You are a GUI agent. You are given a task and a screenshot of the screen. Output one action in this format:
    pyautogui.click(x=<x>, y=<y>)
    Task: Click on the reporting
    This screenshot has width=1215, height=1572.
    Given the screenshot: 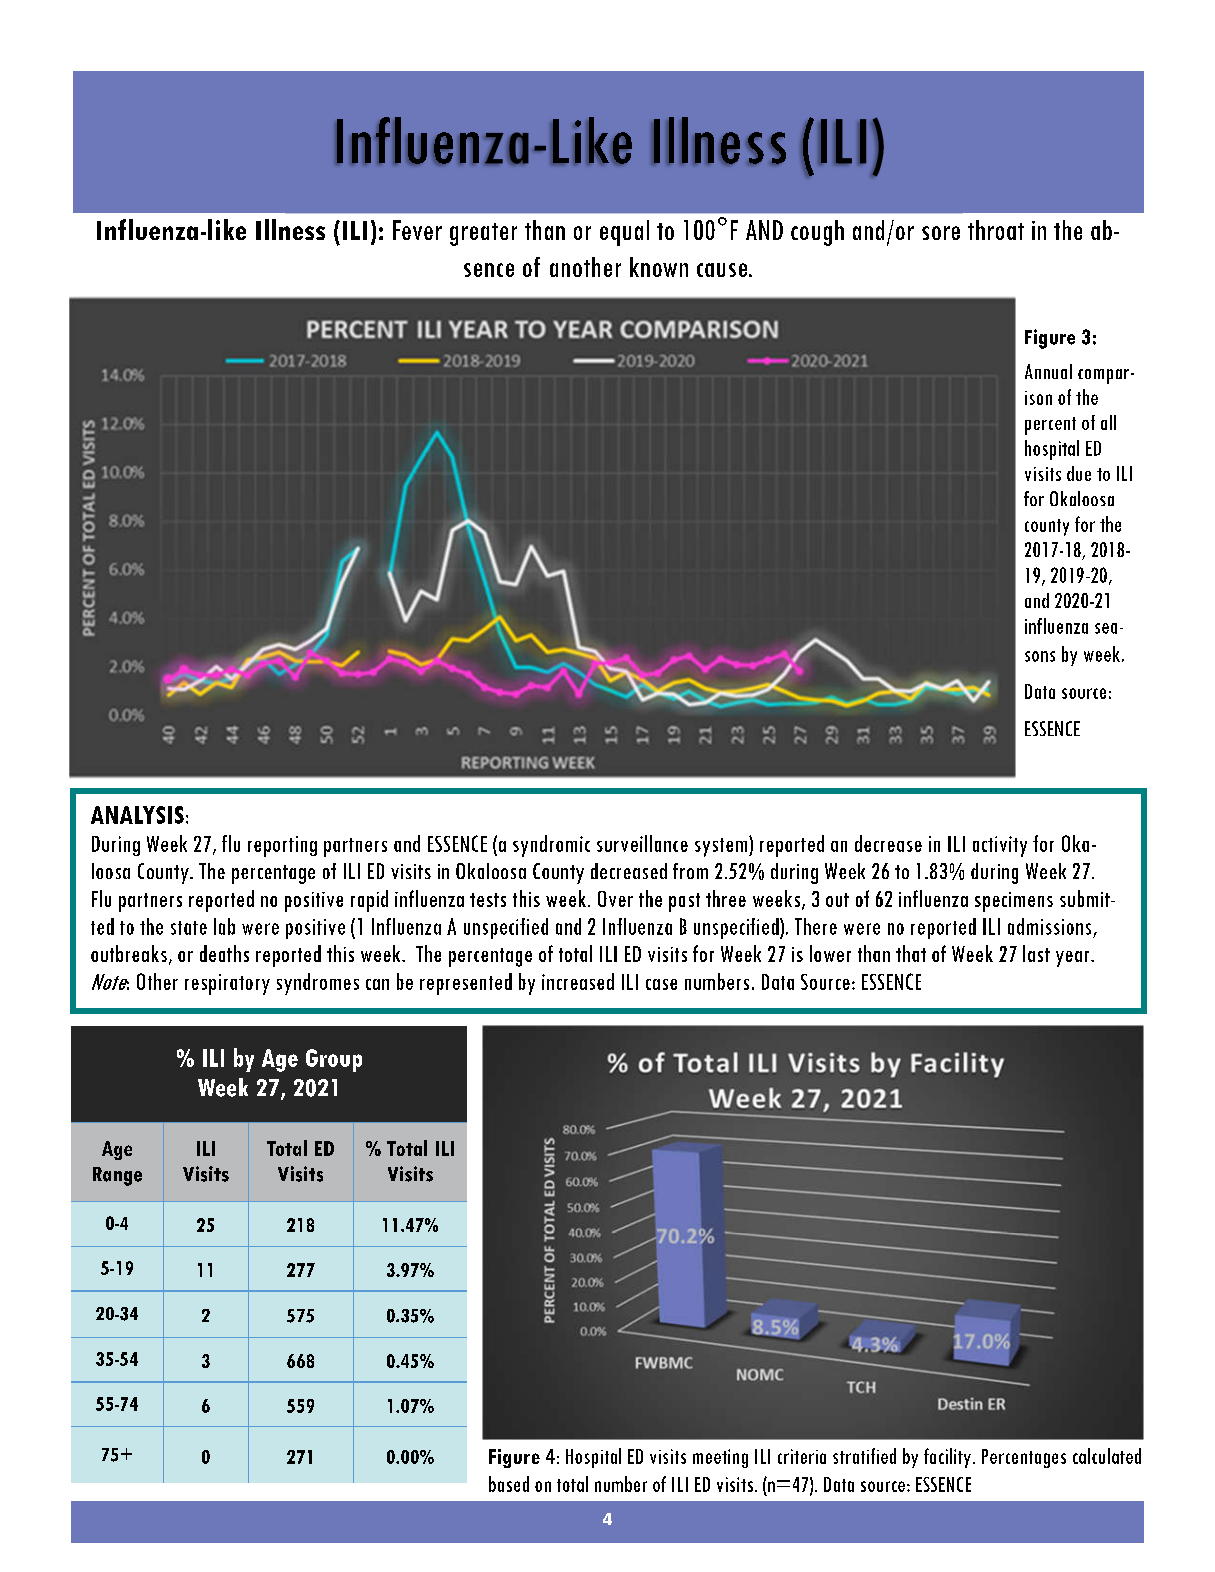 What is the action you would take?
    pyautogui.click(x=282, y=846)
